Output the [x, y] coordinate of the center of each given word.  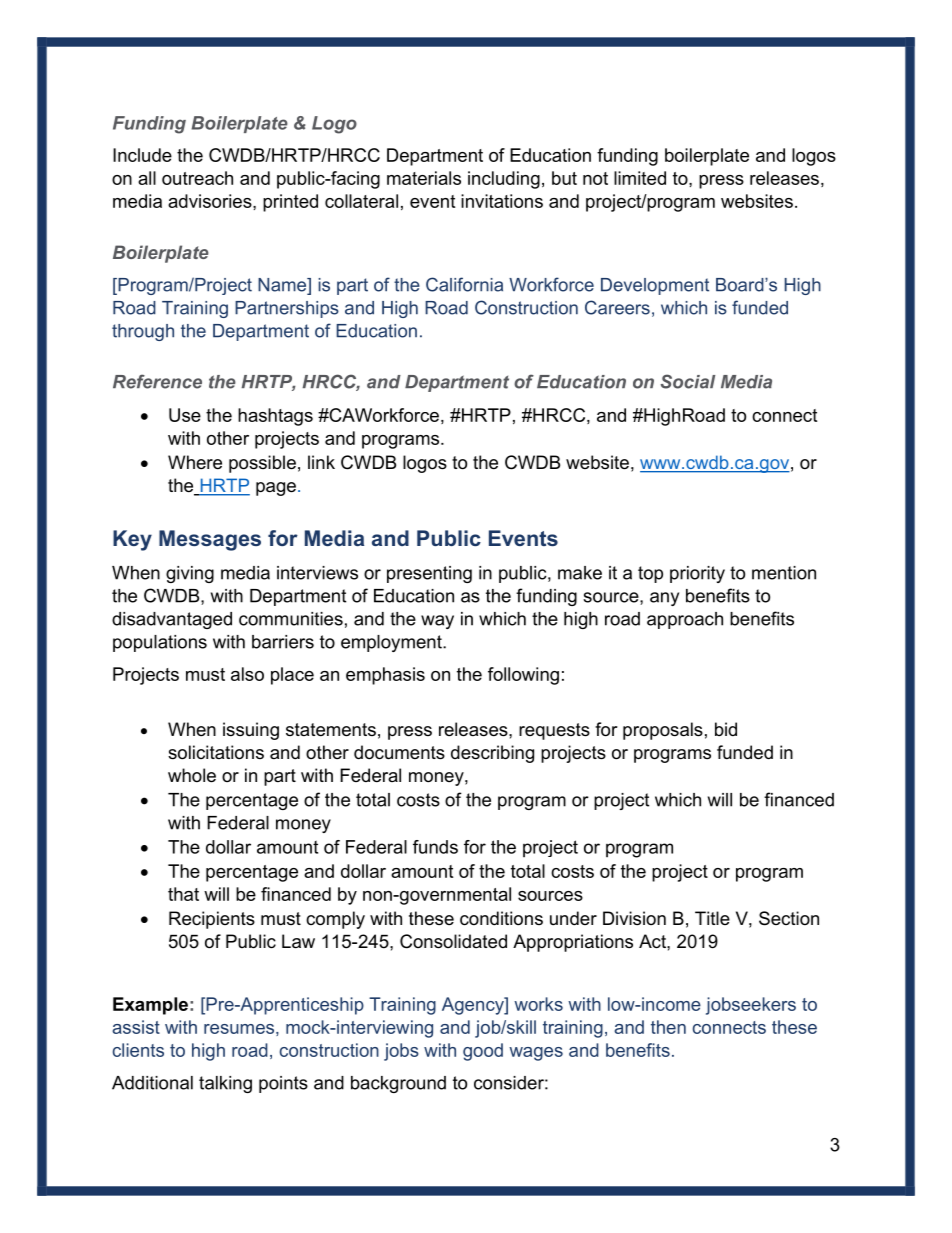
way [437, 622]
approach [685, 620]
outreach [197, 178]
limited [640, 178]
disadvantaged [172, 620]
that [183, 894]
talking [225, 1084]
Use [185, 415]
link [321, 462]
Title [712, 918]
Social [688, 381]
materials [424, 178]
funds [435, 847]
